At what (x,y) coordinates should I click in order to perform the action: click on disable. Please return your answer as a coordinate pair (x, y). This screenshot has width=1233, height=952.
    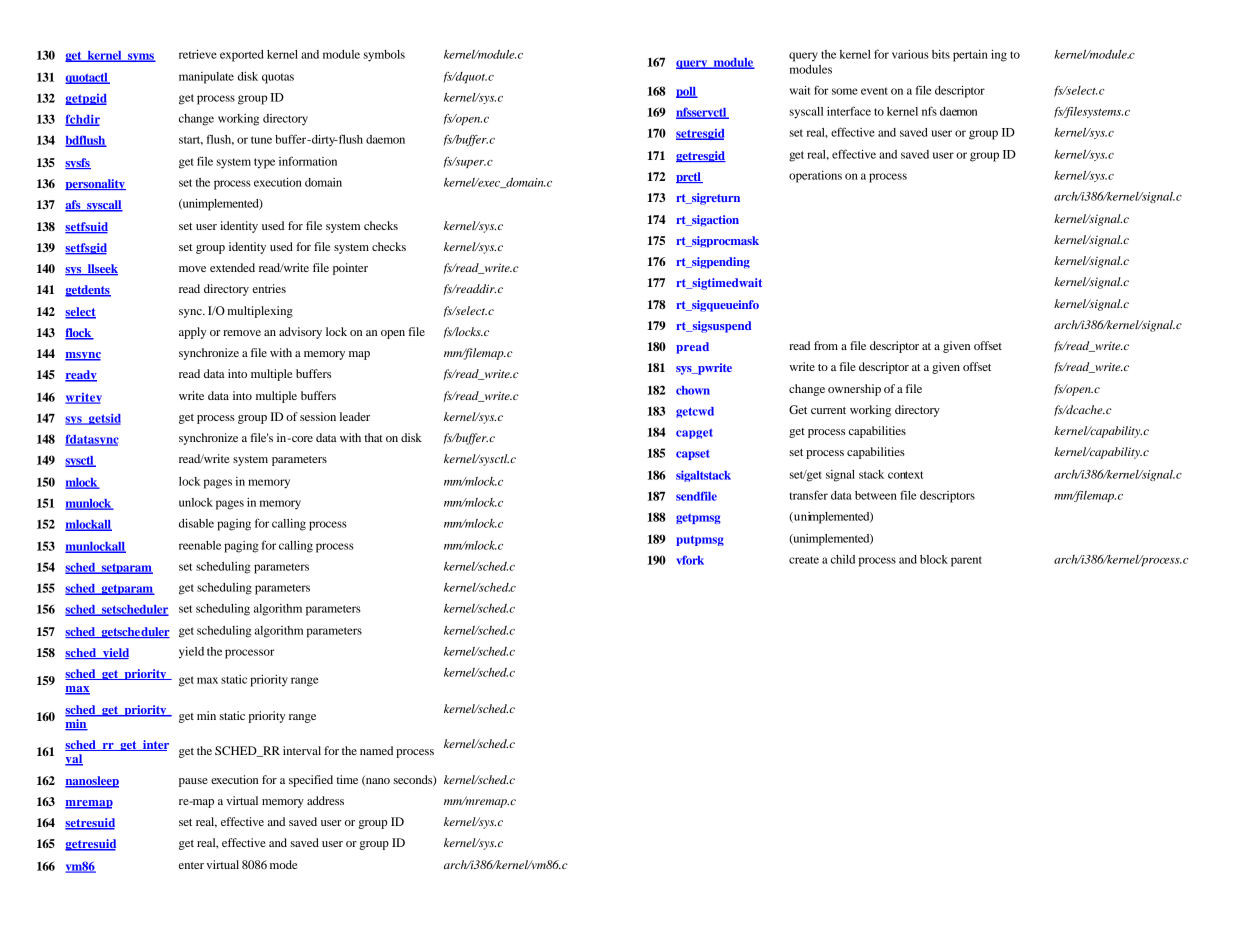
    Looking at the image, I should click on (196, 523).
